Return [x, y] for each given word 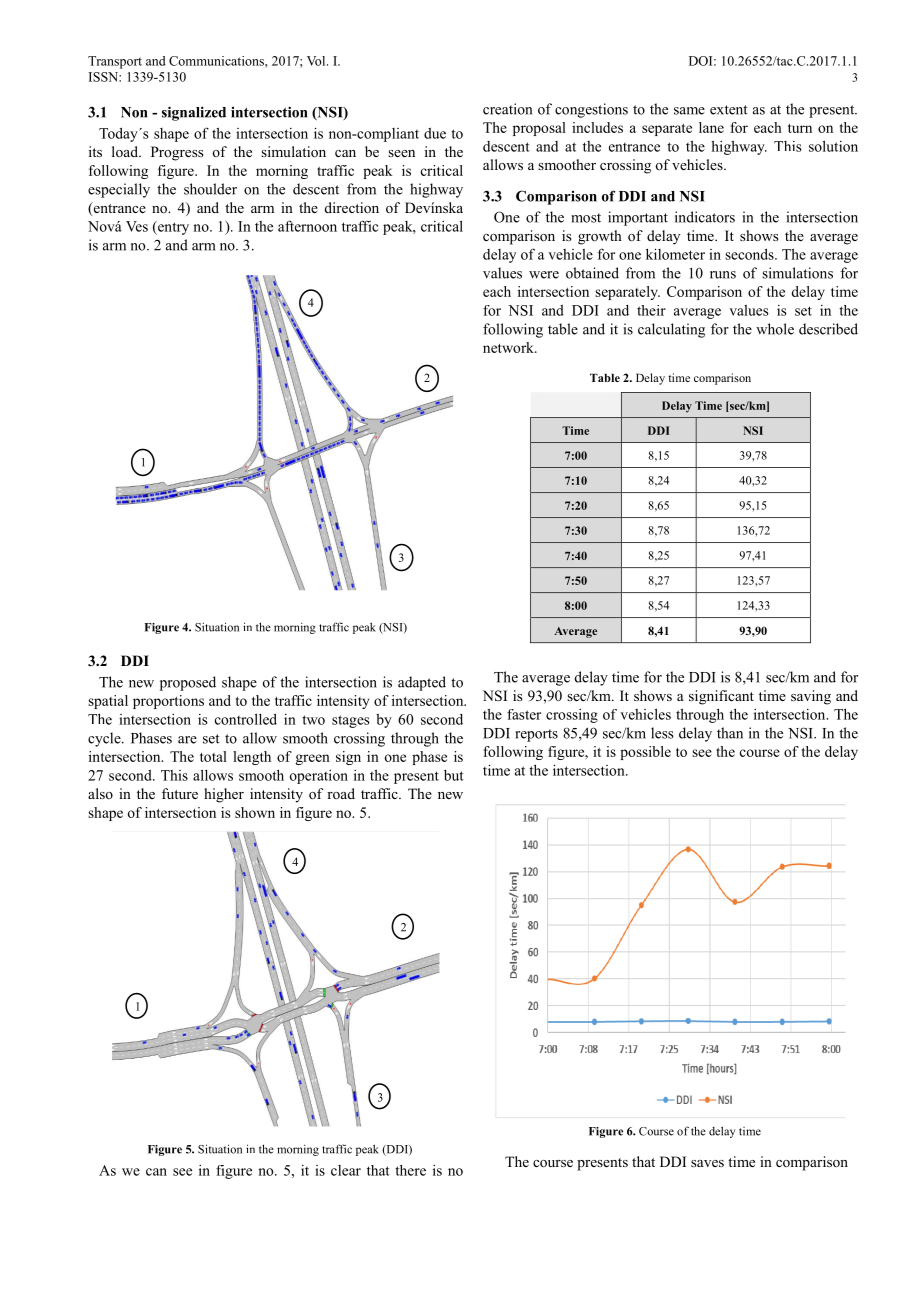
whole [775, 329]
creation [507, 109]
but [454, 775]
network [509, 347]
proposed [188, 683]
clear [346, 1170]
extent [729, 110]
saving [811, 697]
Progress [177, 153]
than [730, 733]
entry [172, 228]
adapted [422, 683]
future [180, 793]
